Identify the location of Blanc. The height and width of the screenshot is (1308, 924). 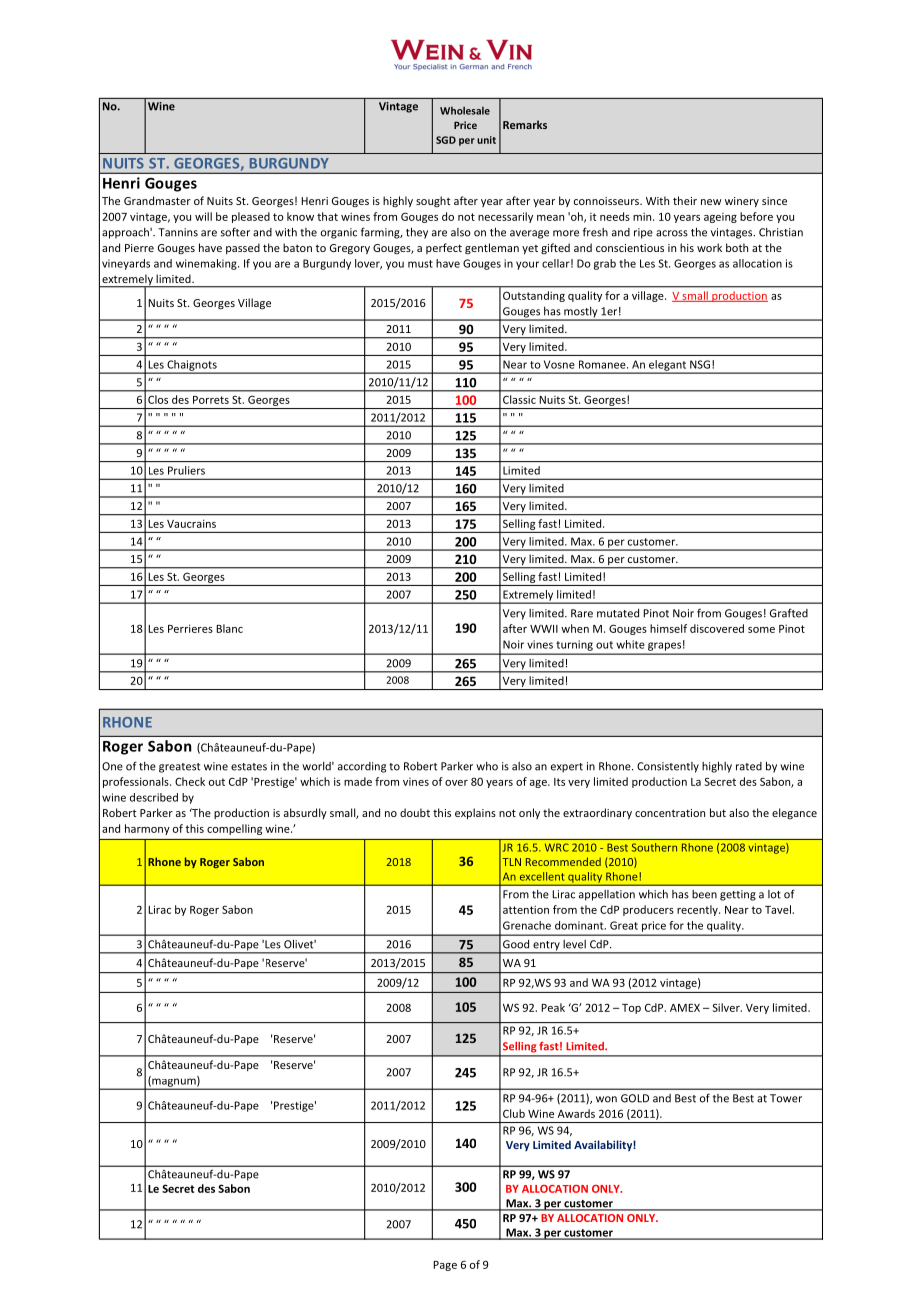
(229, 628).
